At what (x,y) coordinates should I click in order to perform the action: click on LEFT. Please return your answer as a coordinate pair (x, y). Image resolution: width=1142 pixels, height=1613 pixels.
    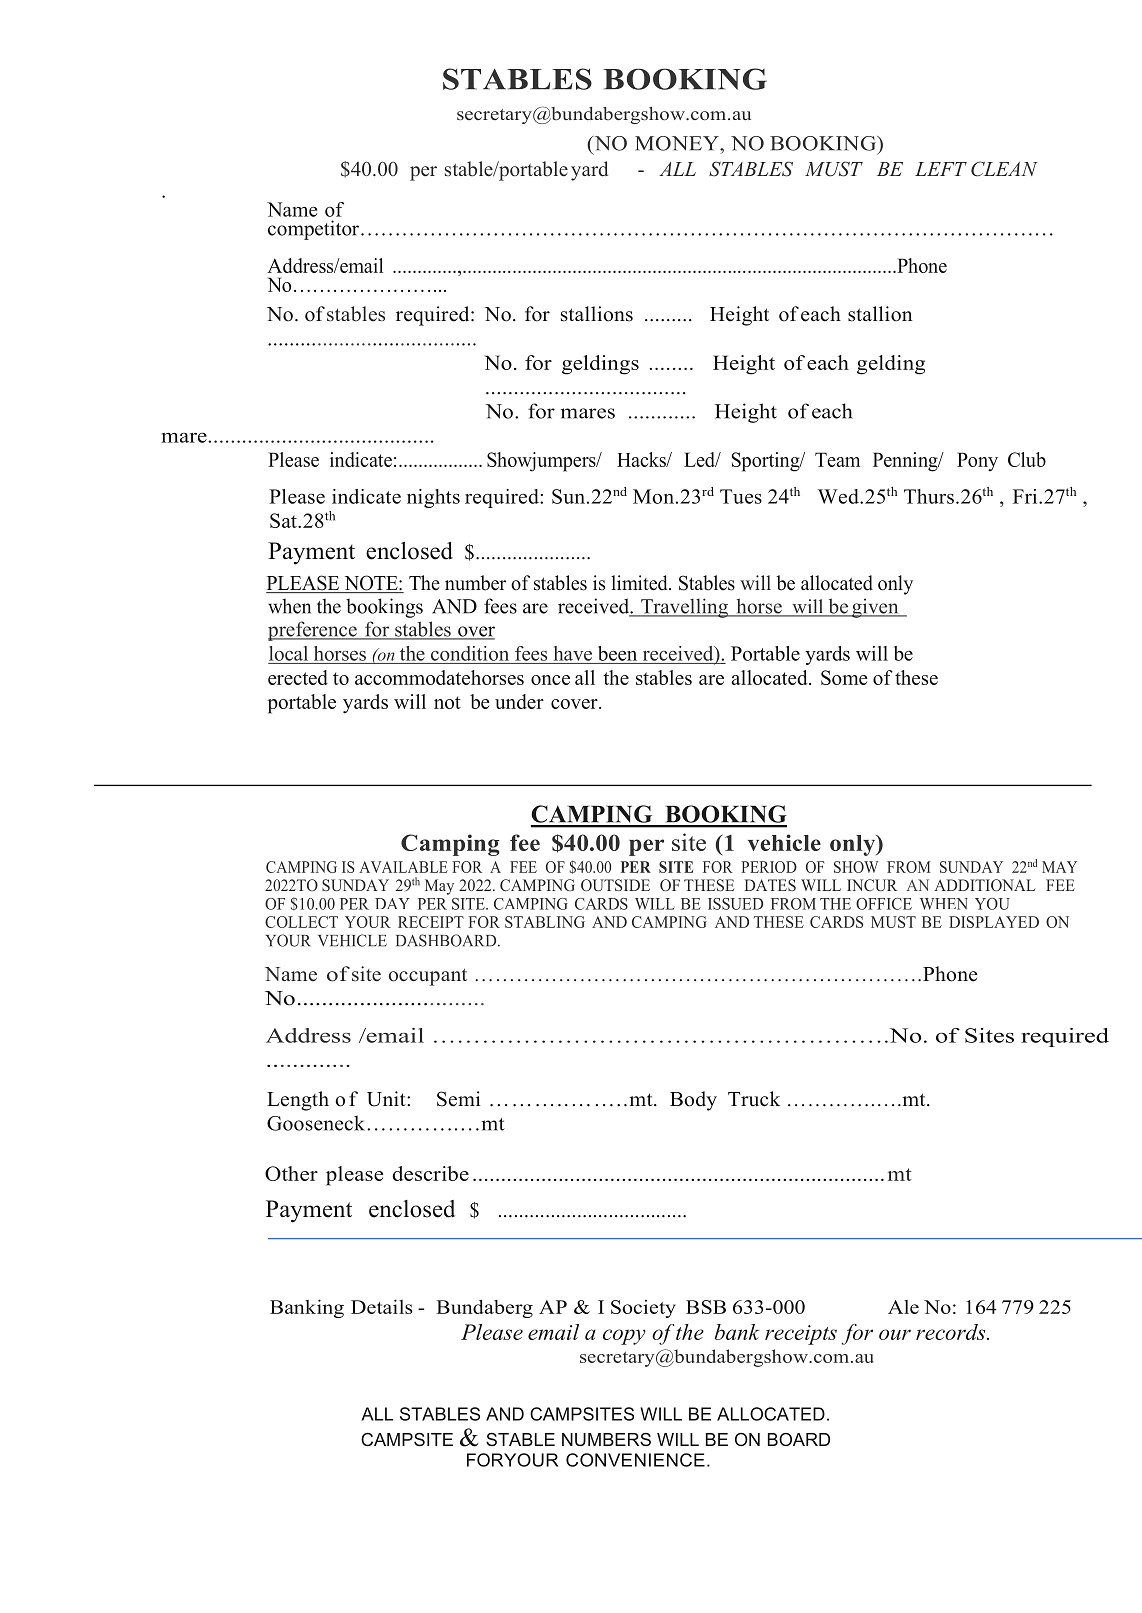
    Looking at the image, I should click on (941, 169).
